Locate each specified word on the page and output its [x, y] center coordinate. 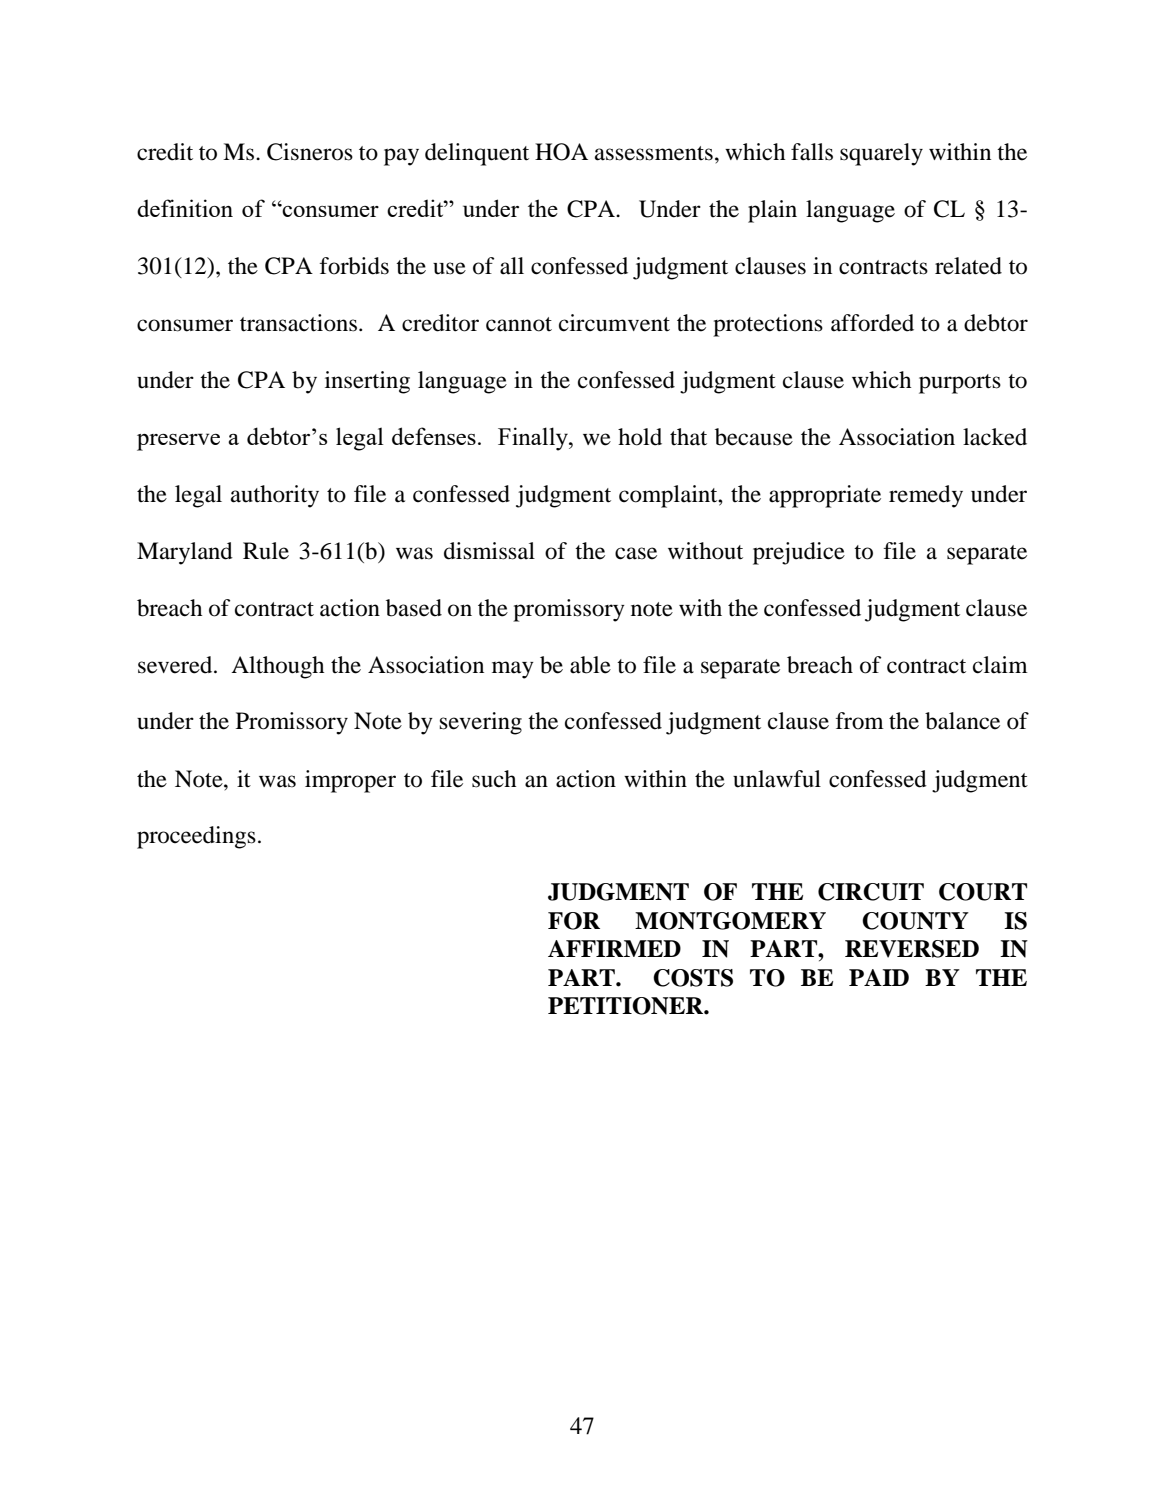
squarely [881, 154]
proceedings [196, 837]
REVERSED [912, 949]
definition [185, 208]
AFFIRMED [614, 948]
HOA [561, 152]
